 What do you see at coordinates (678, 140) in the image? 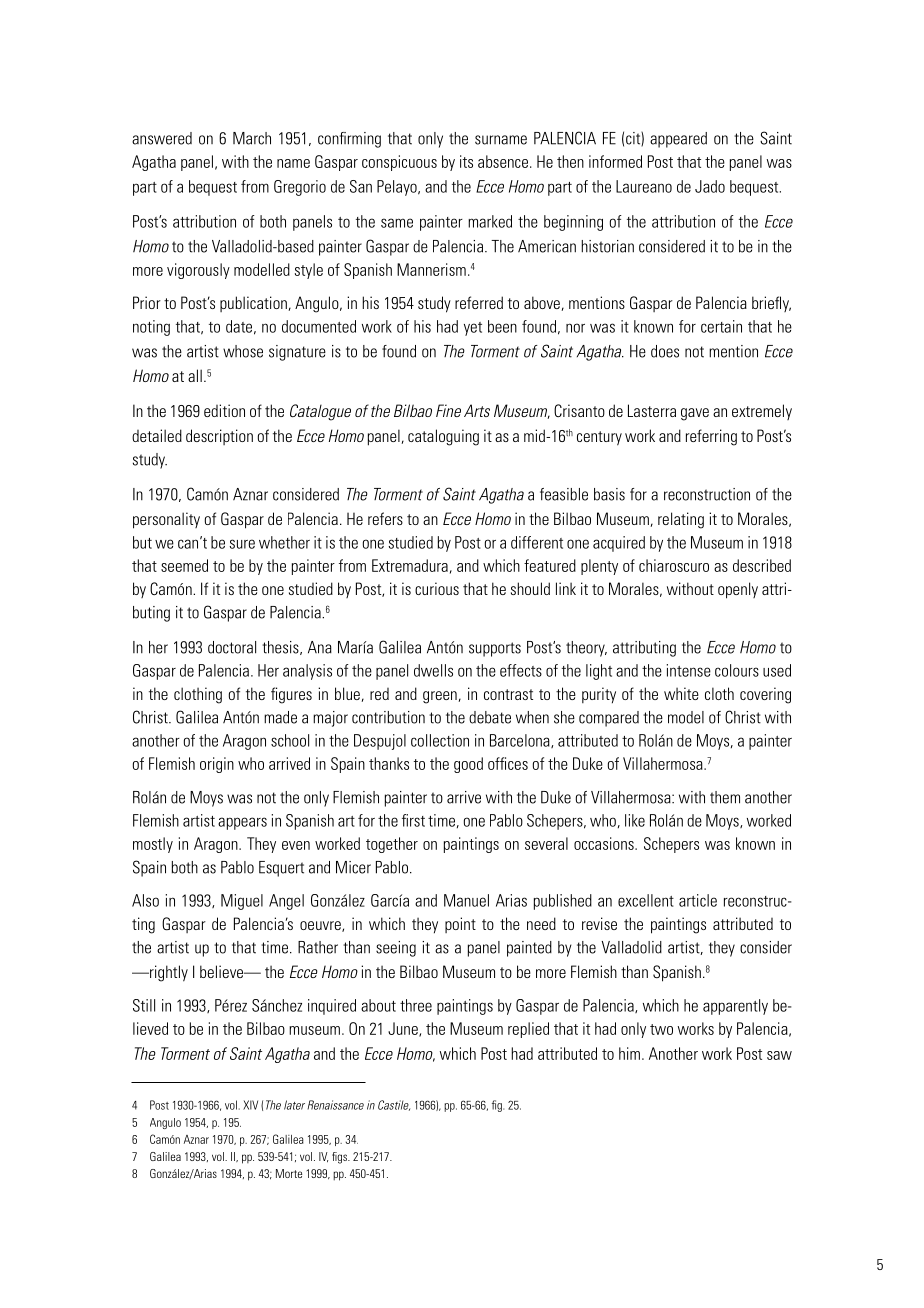
I see `appeared` at bounding box center [678, 140].
